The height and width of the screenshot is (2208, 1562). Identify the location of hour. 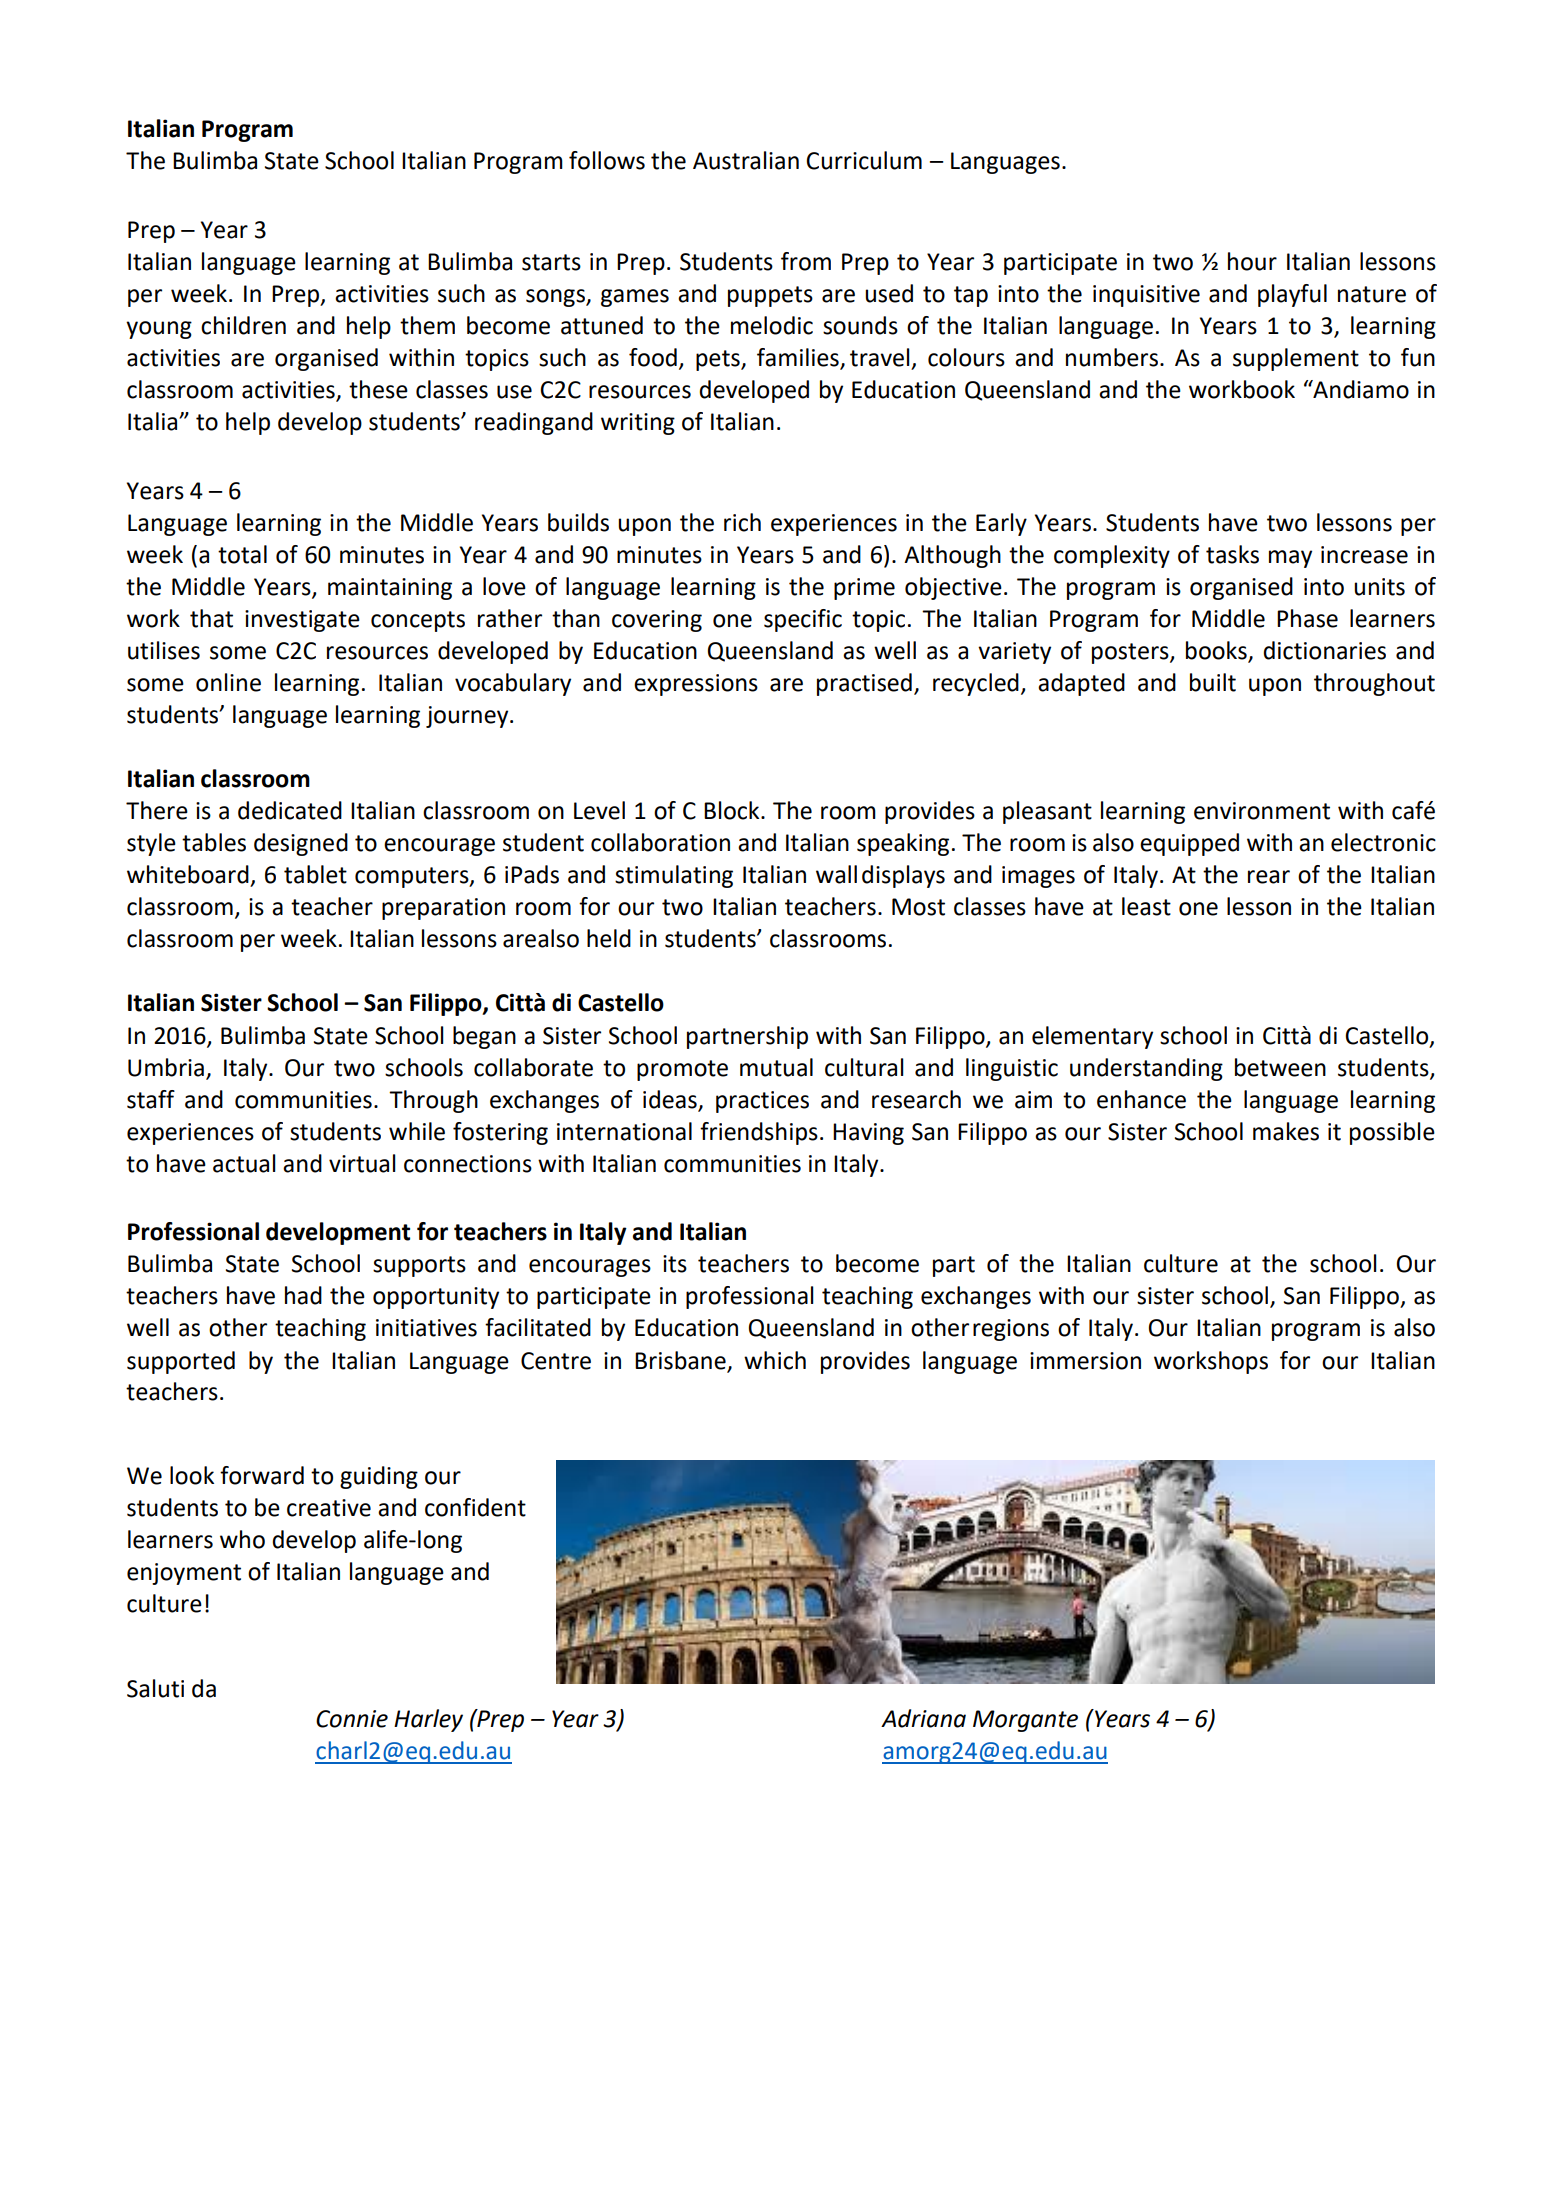
(1252, 261).
